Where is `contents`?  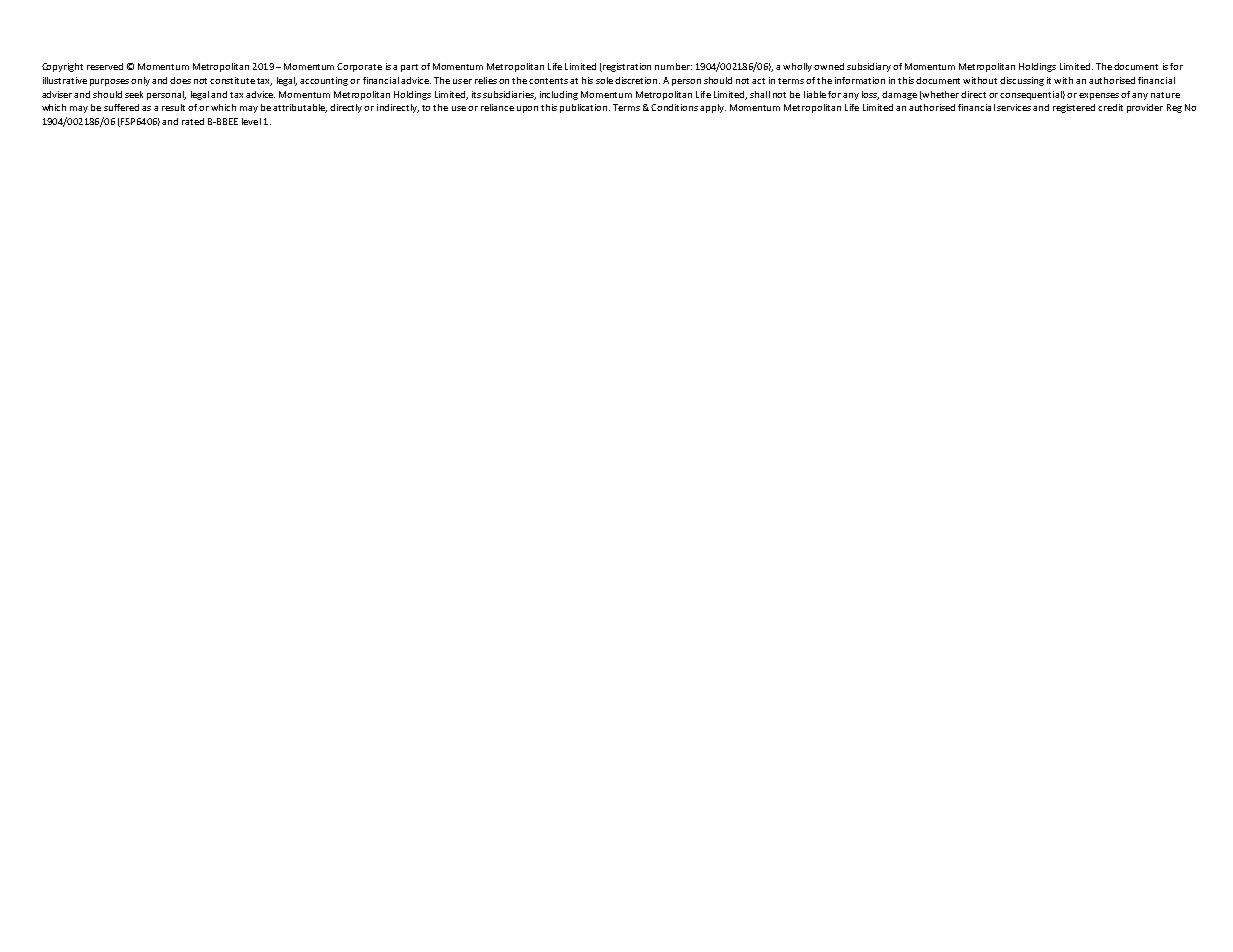
contents is located at coordinates (548, 81).
